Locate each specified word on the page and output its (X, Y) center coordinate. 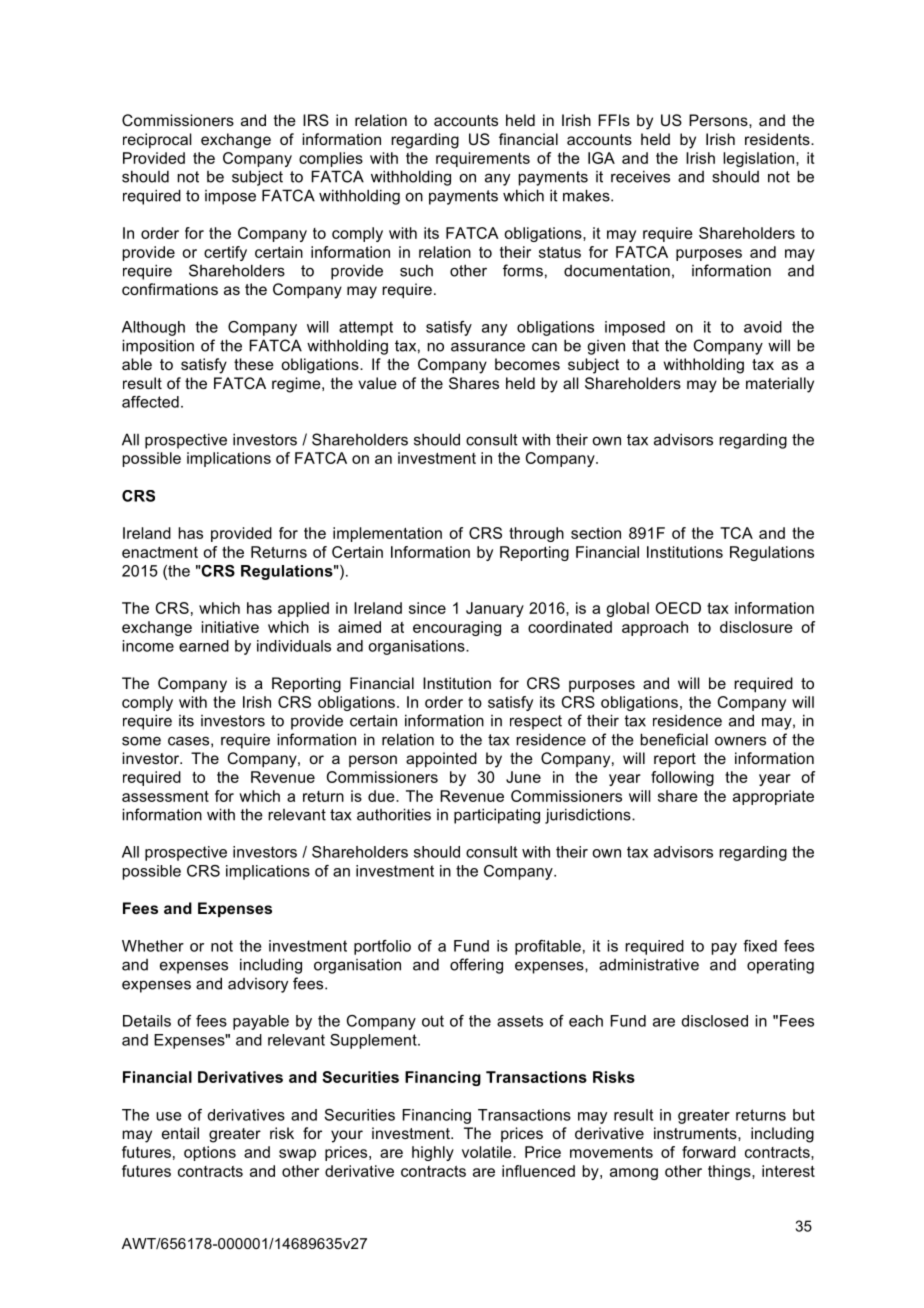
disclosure (756, 627)
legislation (758, 159)
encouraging (457, 628)
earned (204, 646)
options (210, 1153)
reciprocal (157, 140)
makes (587, 195)
